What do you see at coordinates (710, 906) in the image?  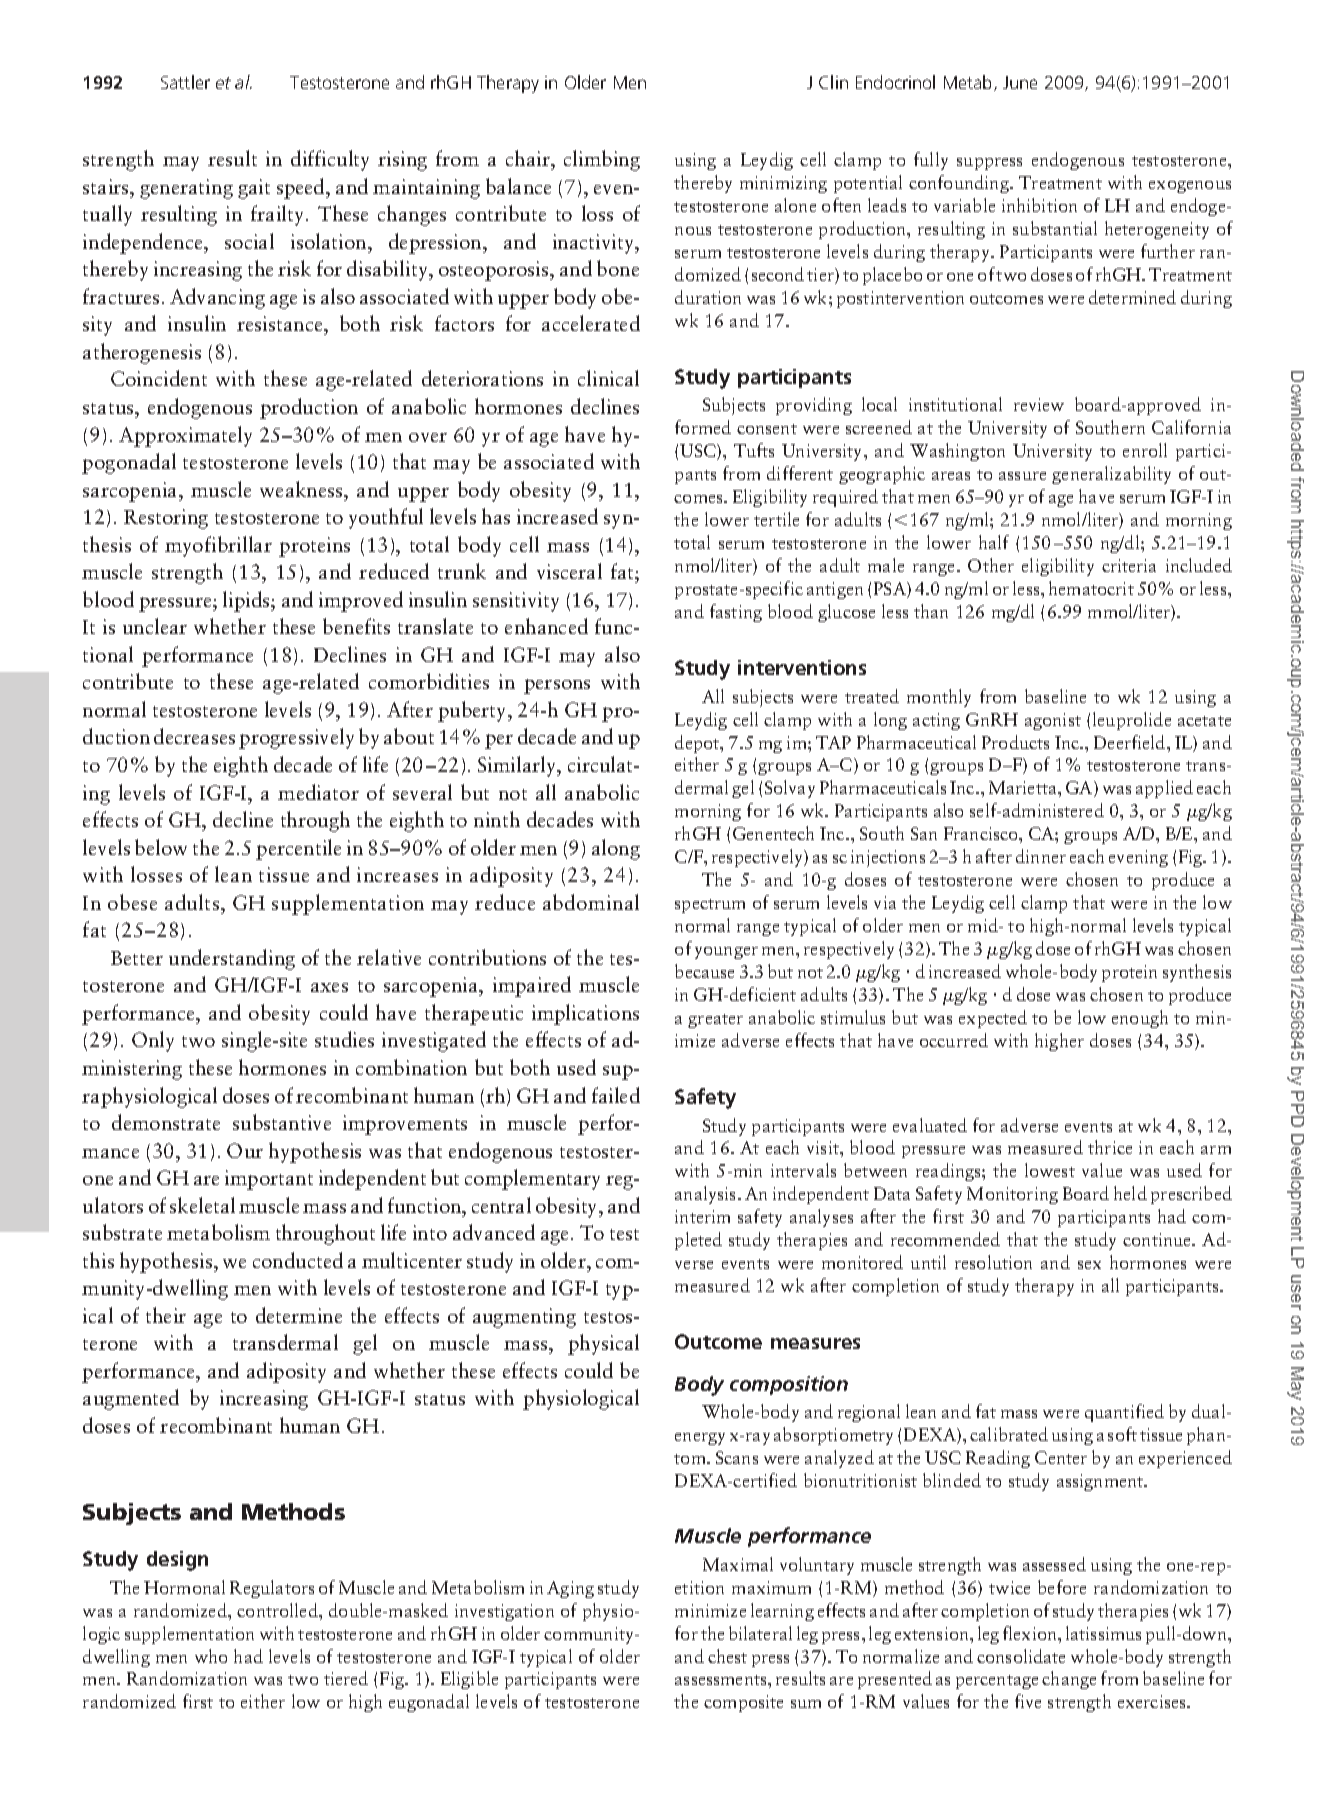 I see `spectrum` at bounding box center [710, 906].
